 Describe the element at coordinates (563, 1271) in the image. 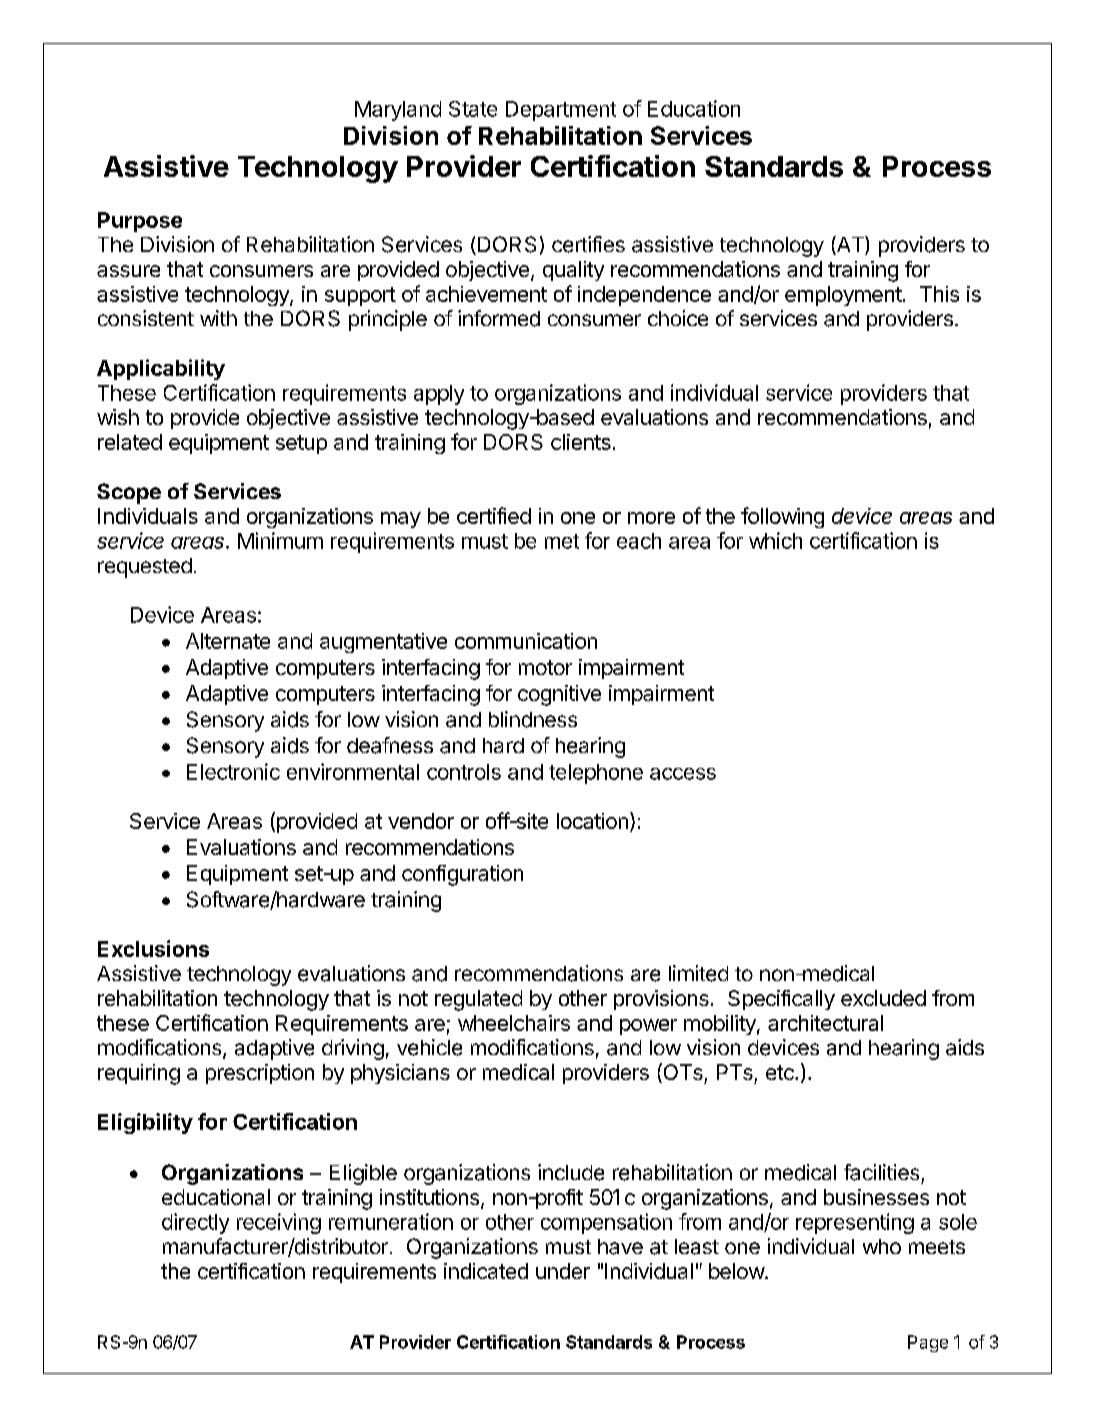

I see `under` at that location.
